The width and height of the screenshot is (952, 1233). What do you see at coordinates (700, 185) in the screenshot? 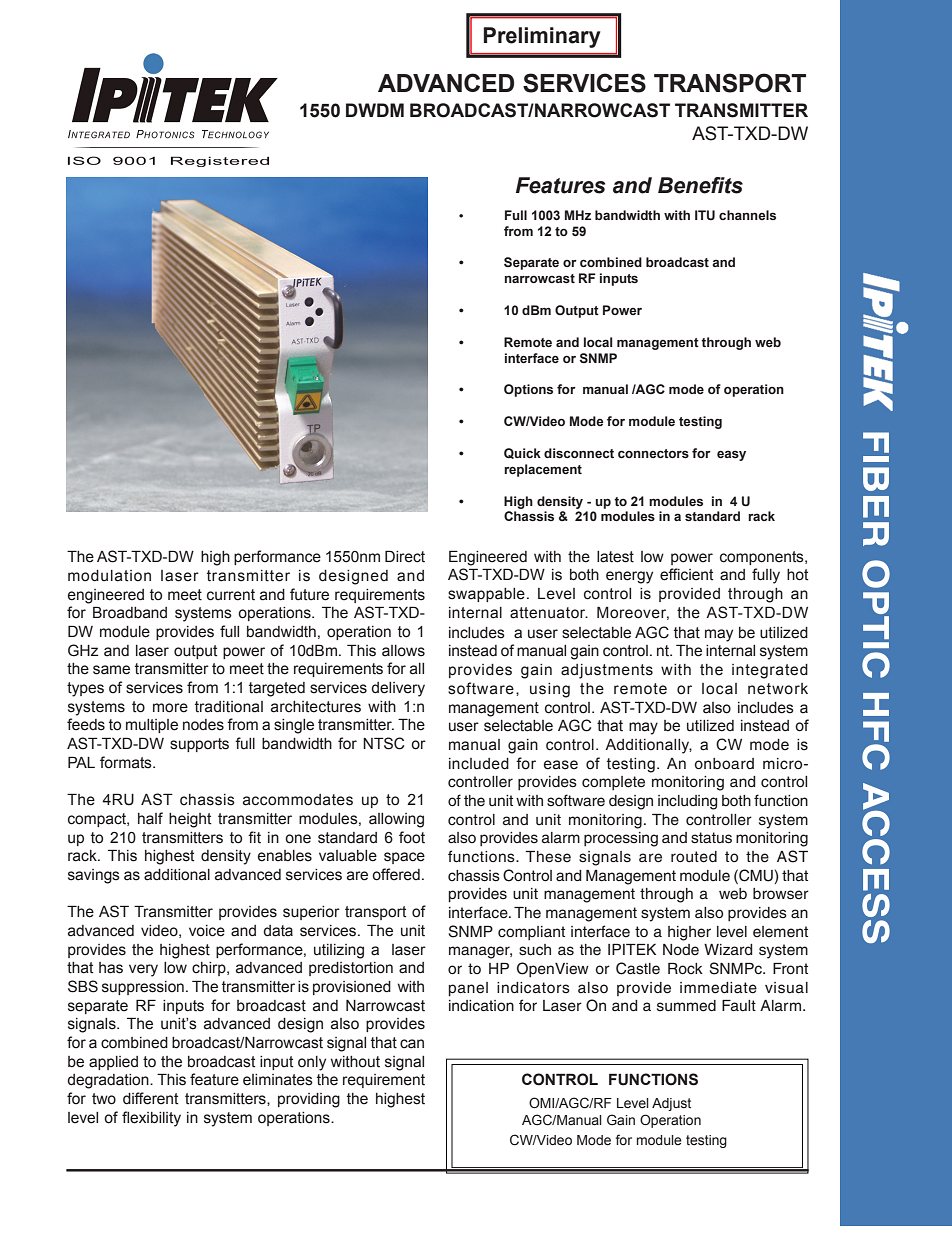
I see `Benefits` at bounding box center [700, 185].
